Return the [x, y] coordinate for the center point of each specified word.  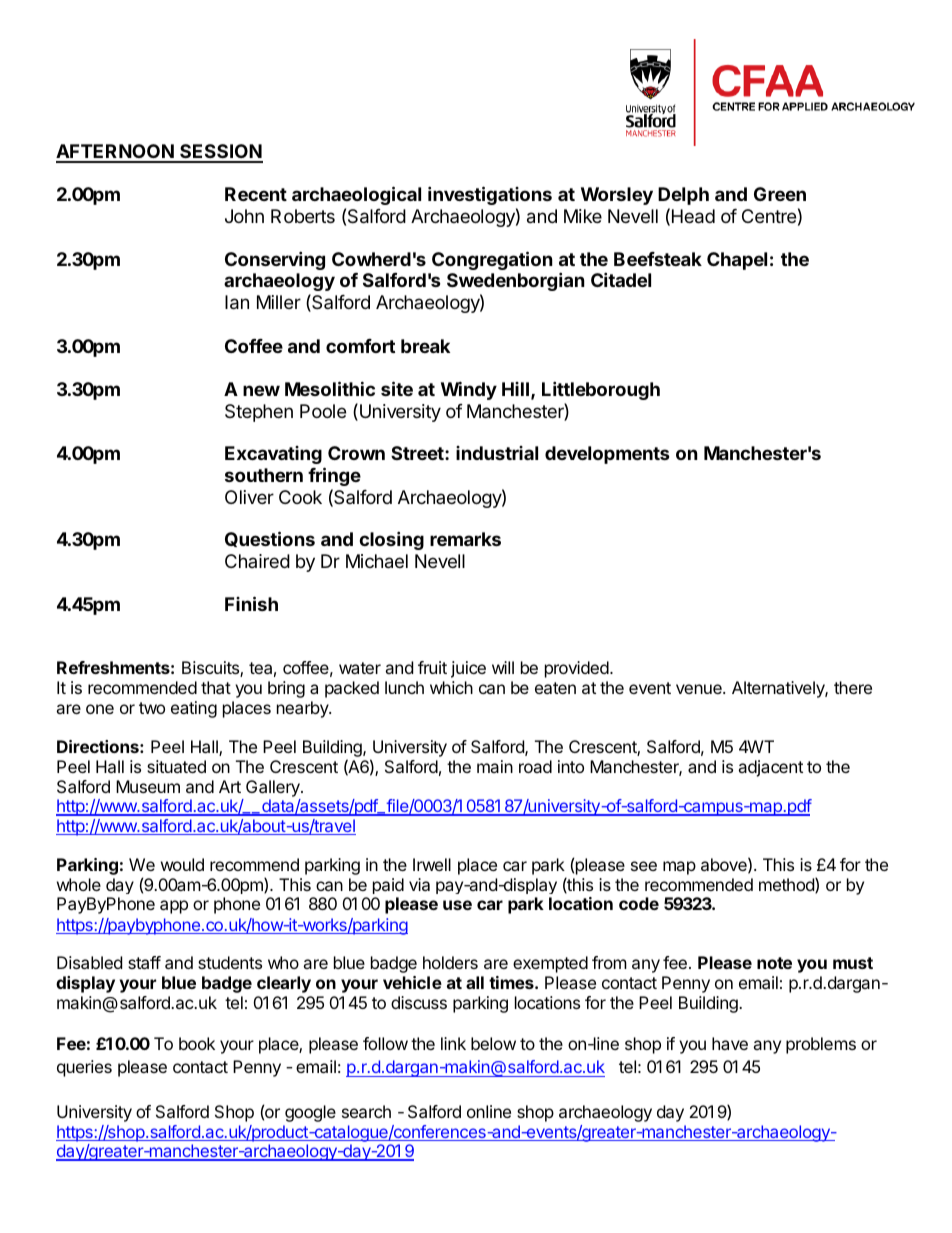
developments [607, 455]
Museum [148, 786]
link [453, 1043]
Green [780, 194]
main [495, 766]
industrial [497, 453]
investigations [490, 195]
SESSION [220, 153]
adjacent [770, 768]
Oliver [249, 497]
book [197, 1043]
